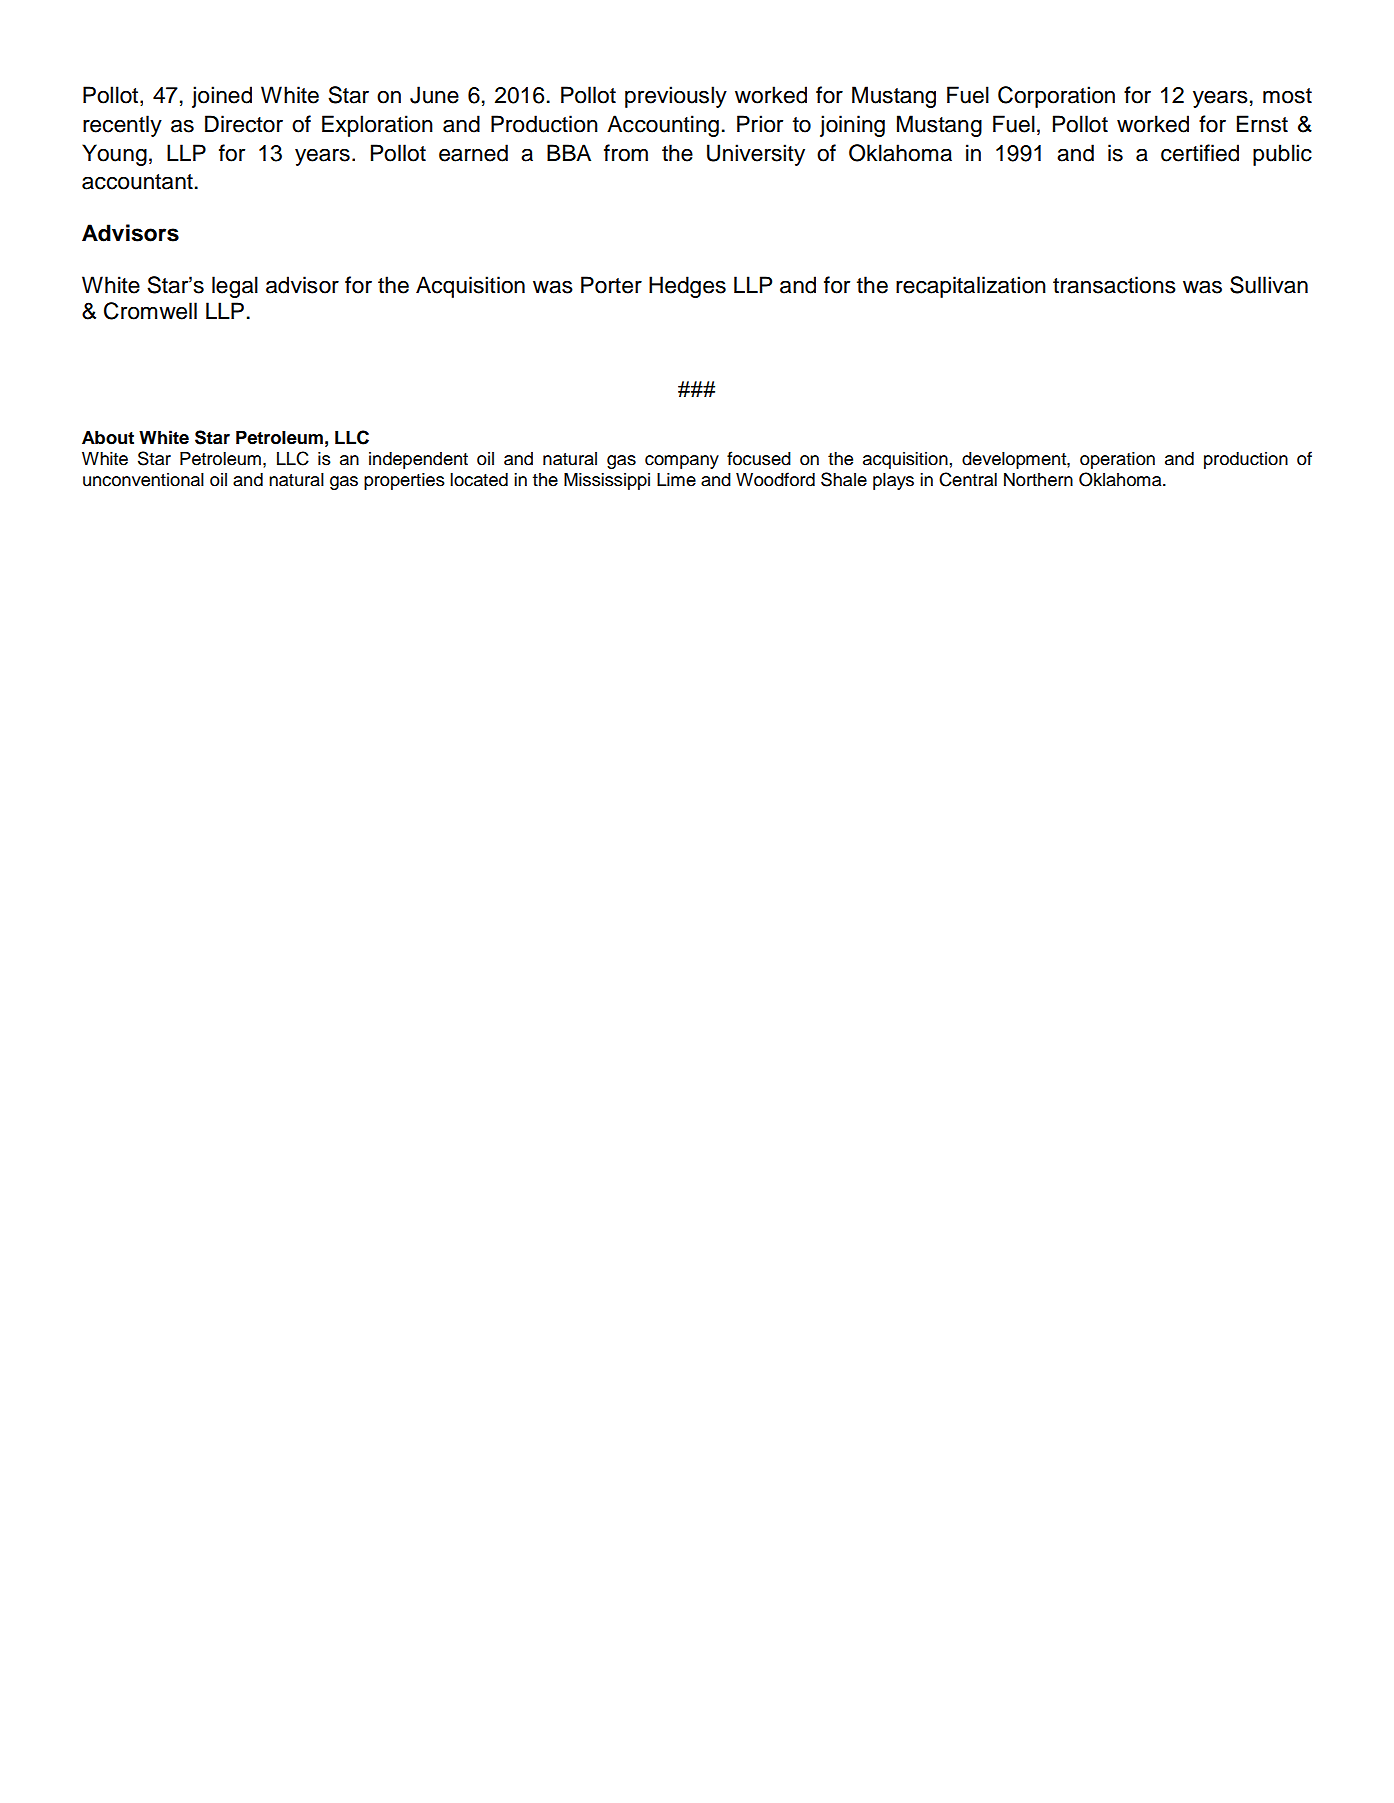  Describe the element at coordinates (1114, 285) in the screenshot. I see `transactions` at that location.
